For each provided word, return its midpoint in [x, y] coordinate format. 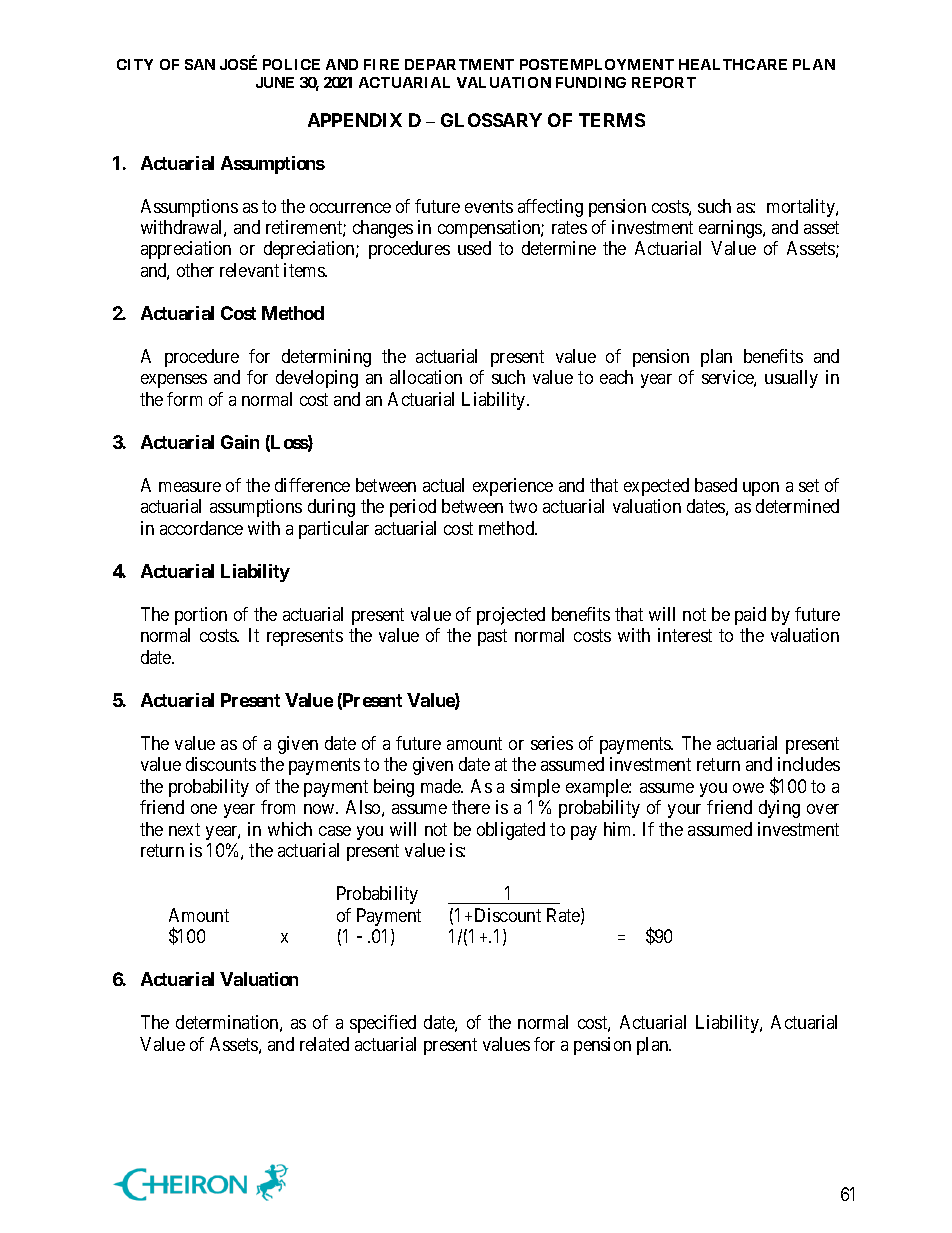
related [324, 1044]
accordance [201, 528]
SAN [200, 64]
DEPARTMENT [459, 64]
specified [383, 1024]
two [523, 507]
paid [750, 616]
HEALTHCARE [733, 64]
